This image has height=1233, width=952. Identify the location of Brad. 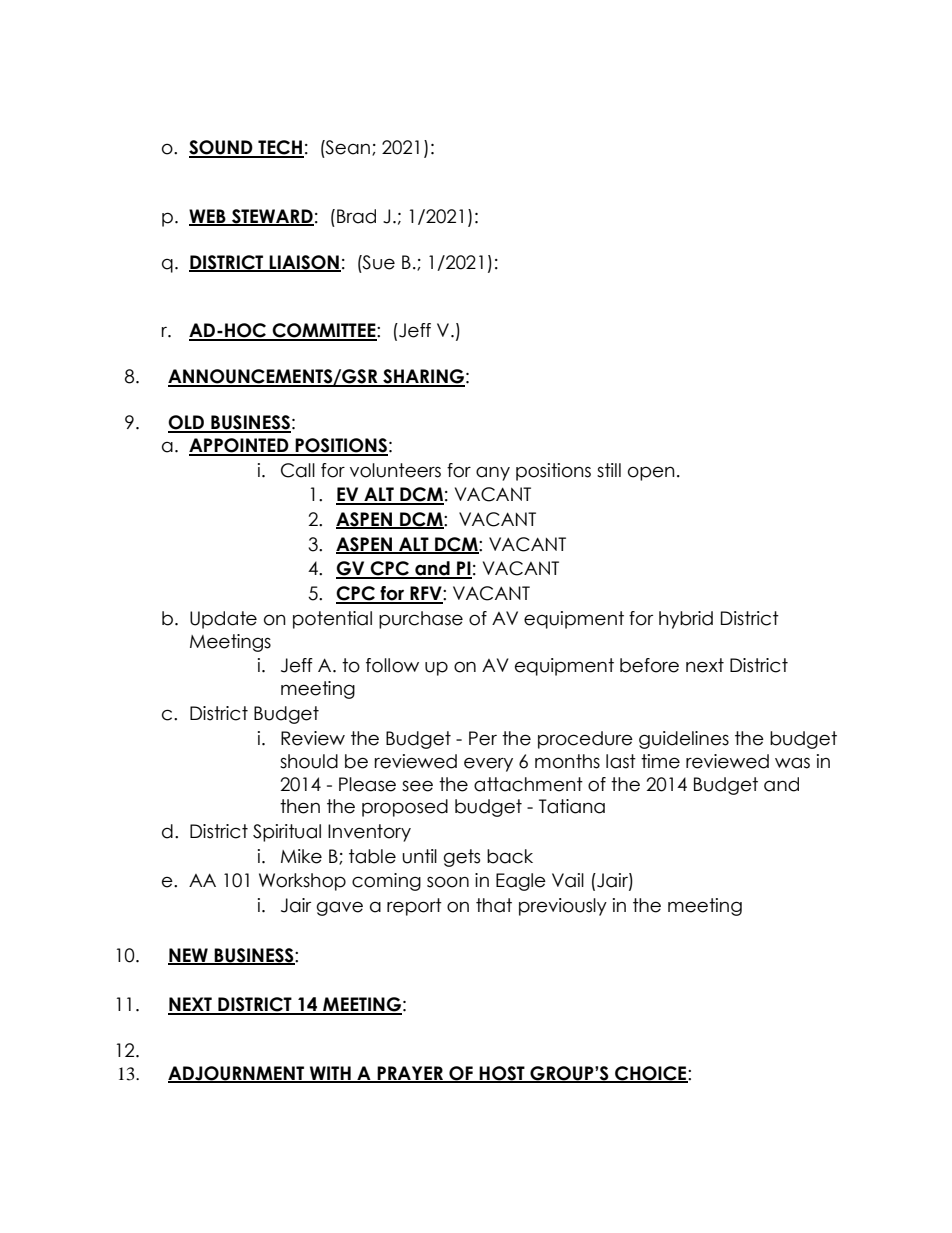
(356, 216).
